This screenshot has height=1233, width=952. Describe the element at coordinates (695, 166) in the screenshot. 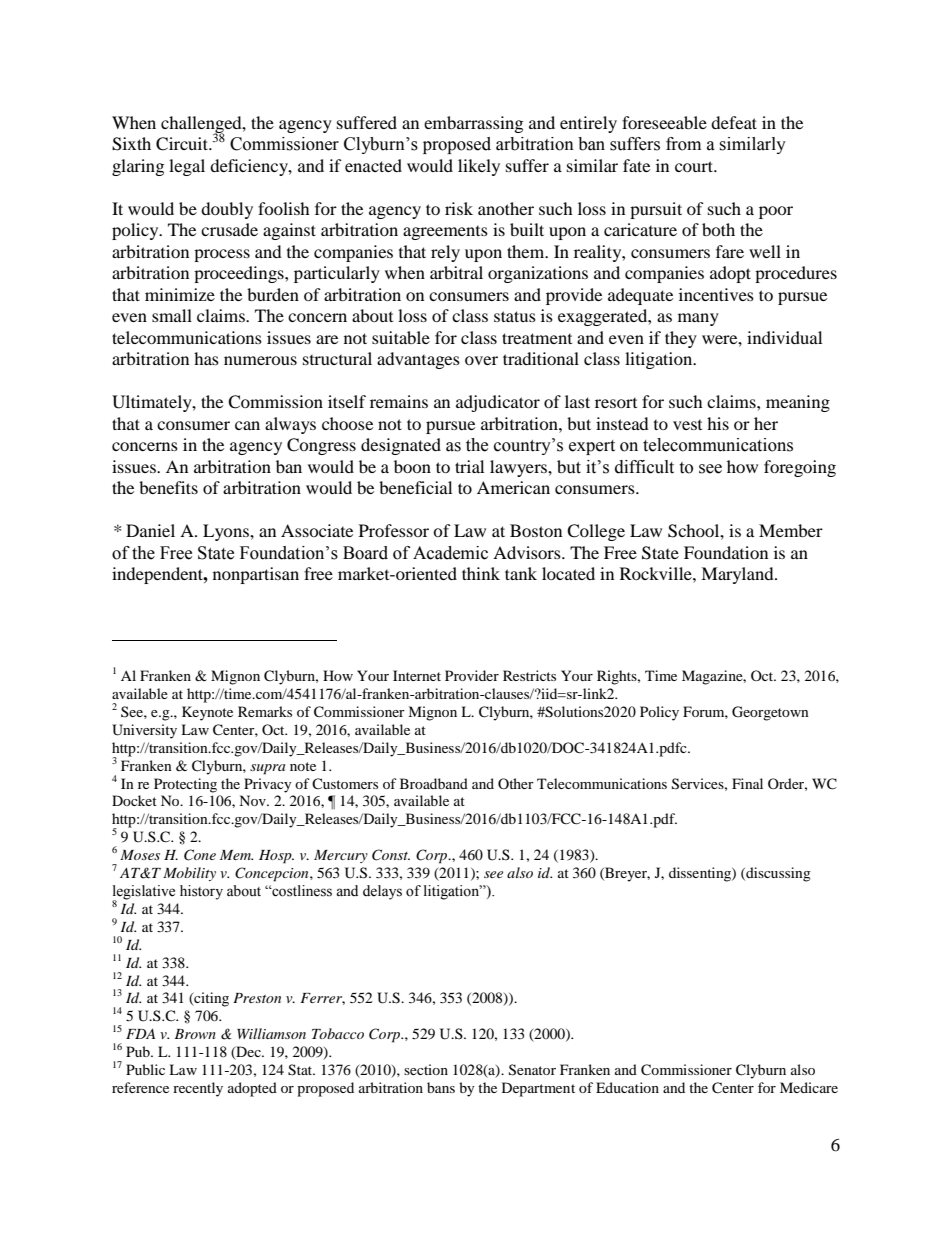

I see `court` at that location.
